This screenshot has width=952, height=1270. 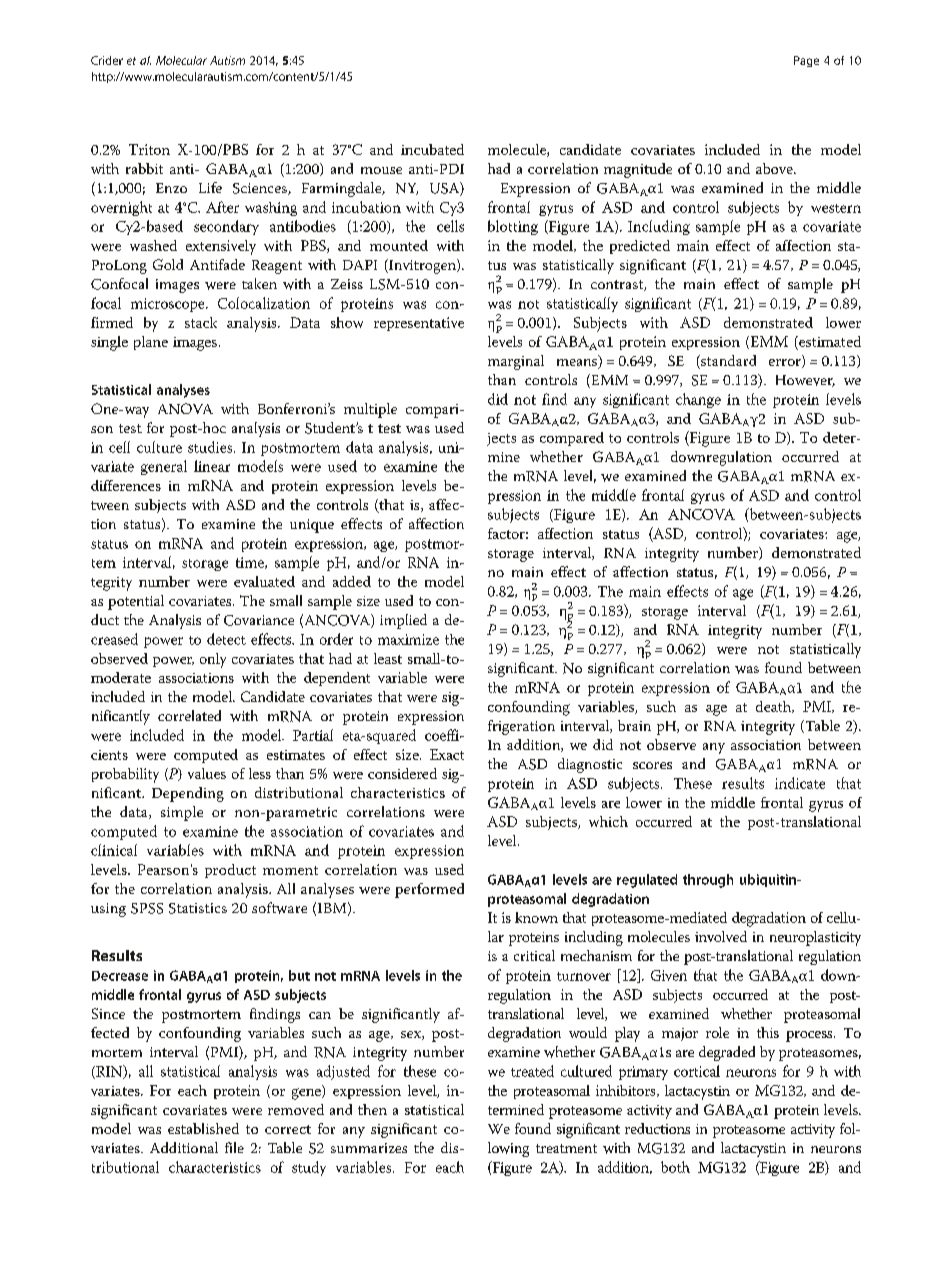 I want to click on treated, so click(x=532, y=1071).
